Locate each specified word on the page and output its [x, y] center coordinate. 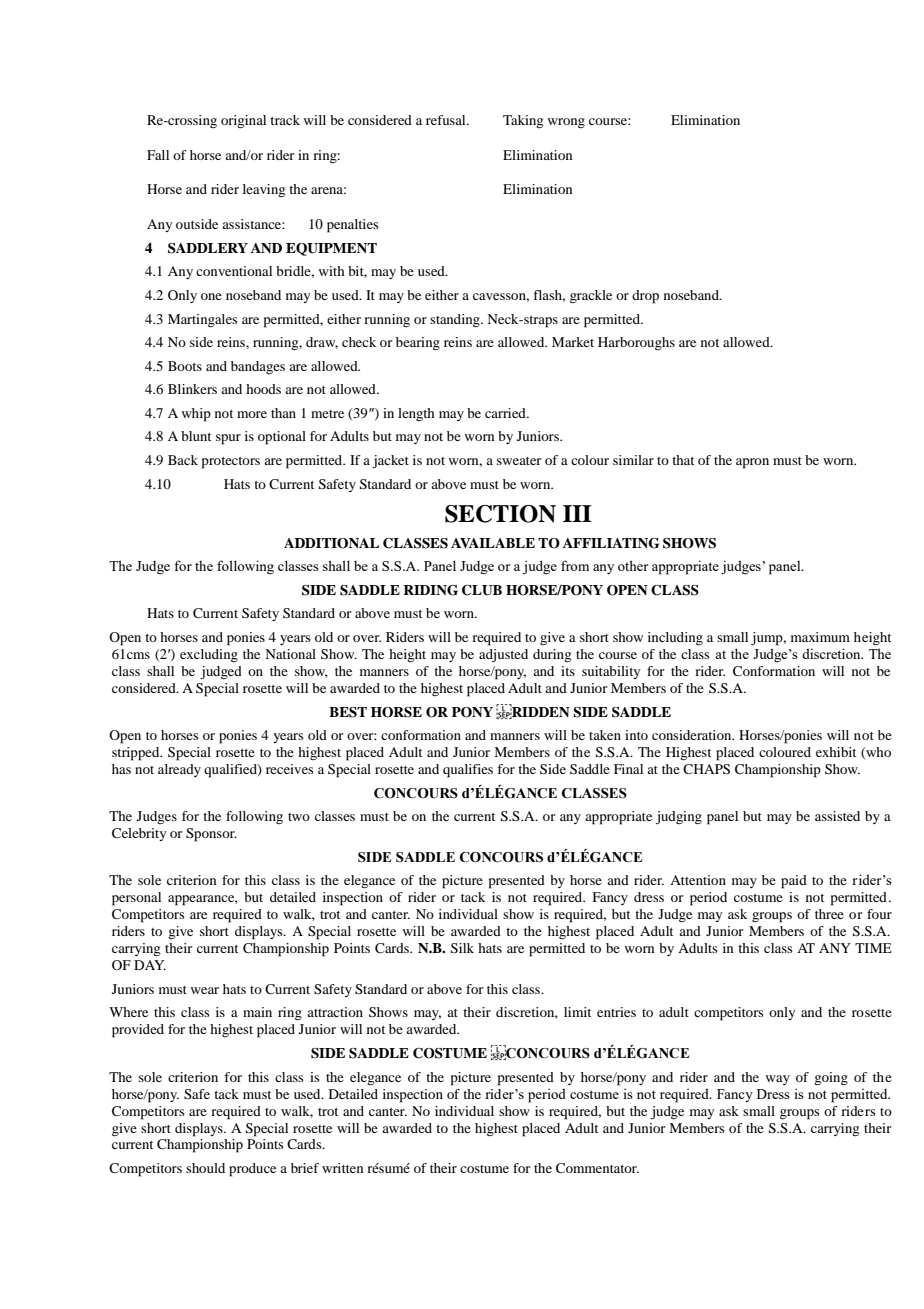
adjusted [503, 656]
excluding [209, 656]
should [205, 1168]
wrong [566, 123]
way [778, 1080]
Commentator [597, 1168]
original [243, 122]
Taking [523, 122]
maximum [820, 637]
